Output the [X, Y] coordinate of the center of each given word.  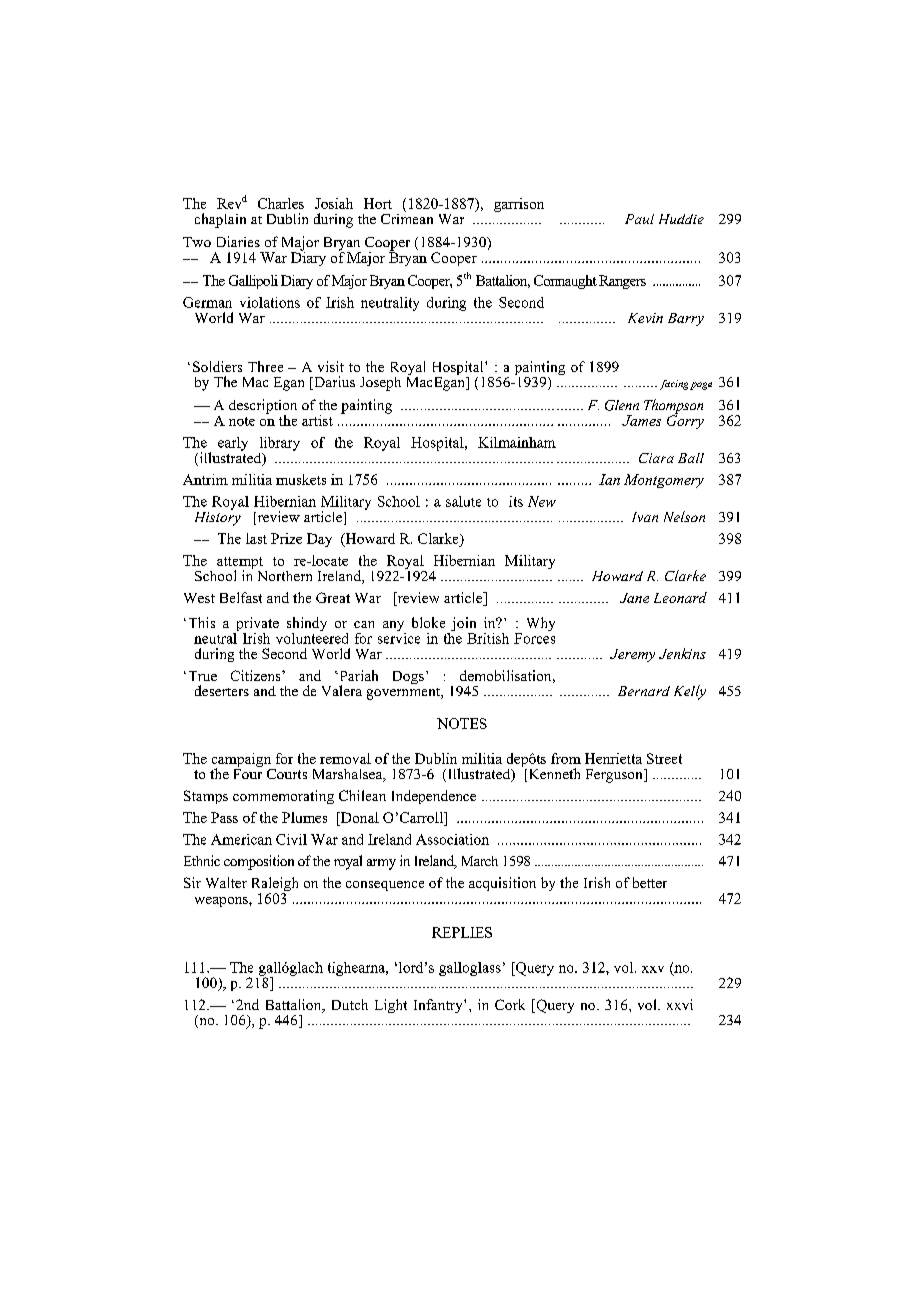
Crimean [407, 217]
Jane [634, 598]
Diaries [238, 241]
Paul [639, 219]
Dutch [350, 1004]
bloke [428, 622]
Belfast [241, 597]
